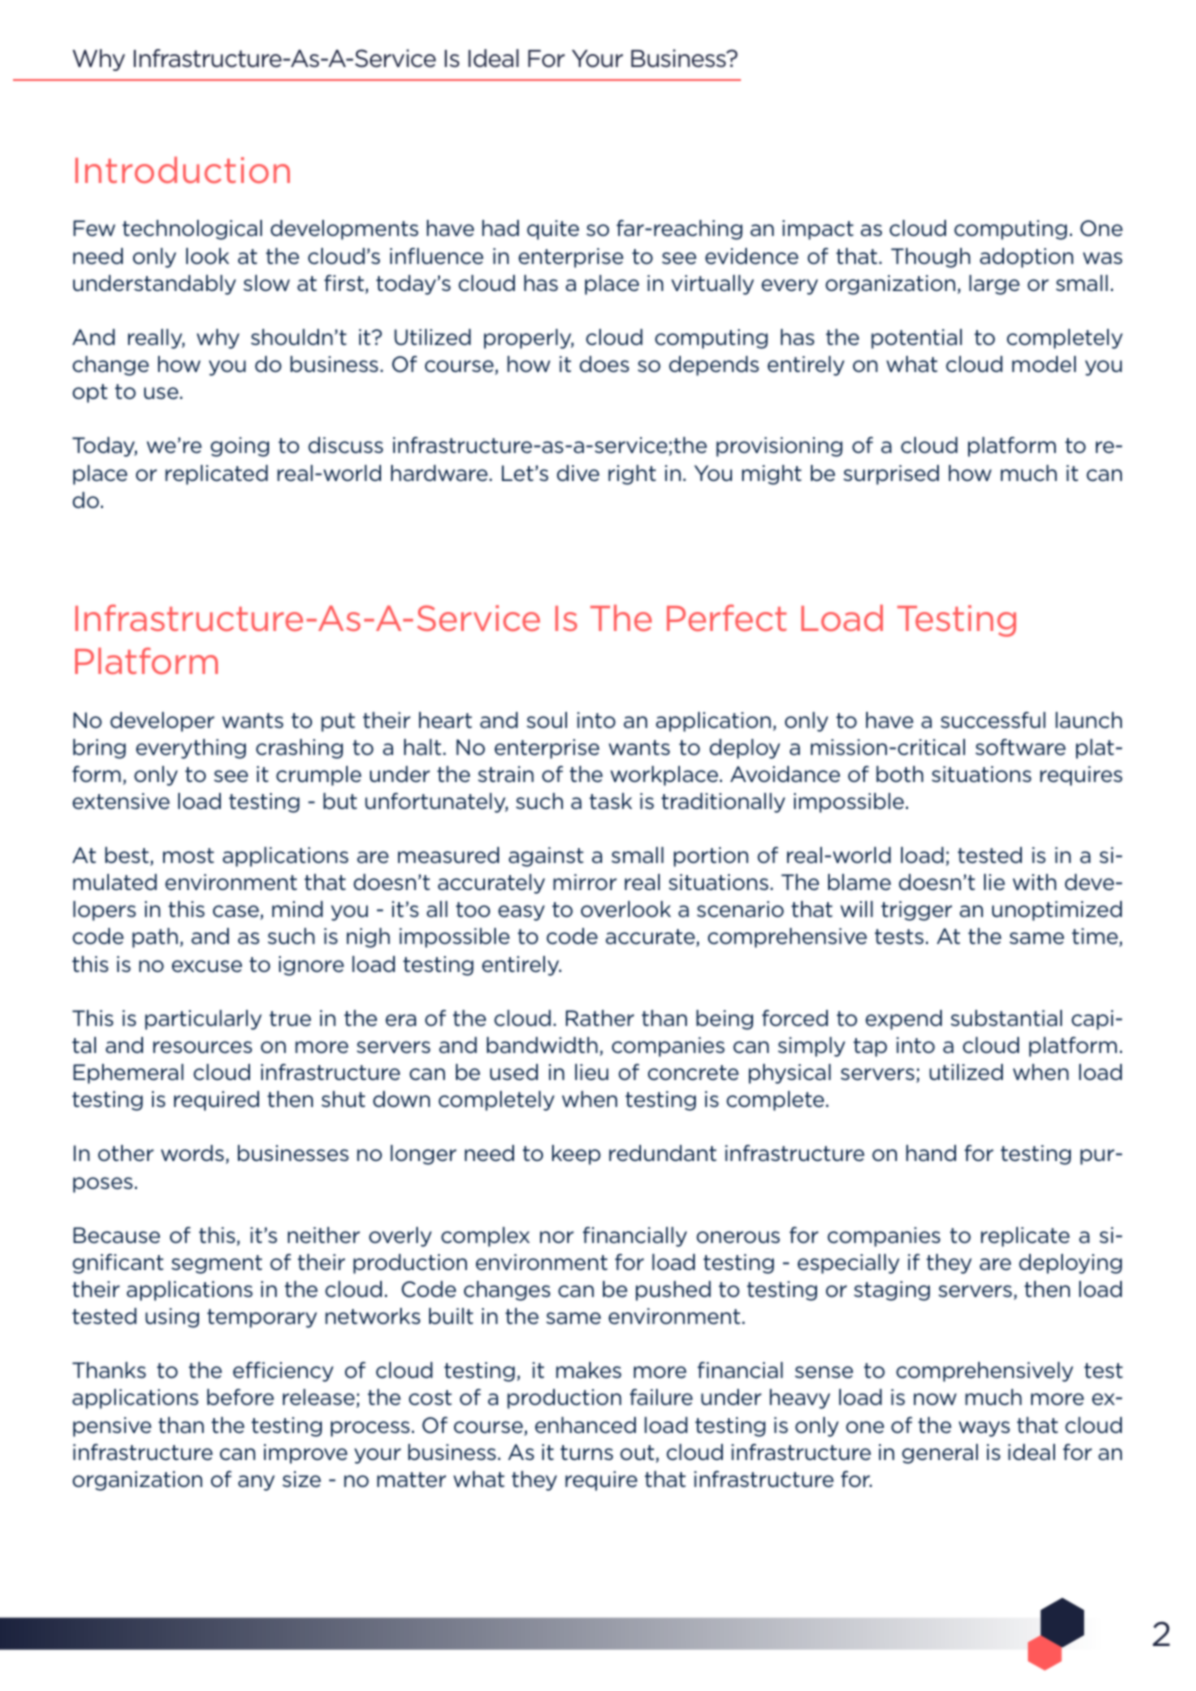 The image size is (1196, 1691). I want to click on technological, so click(192, 230).
